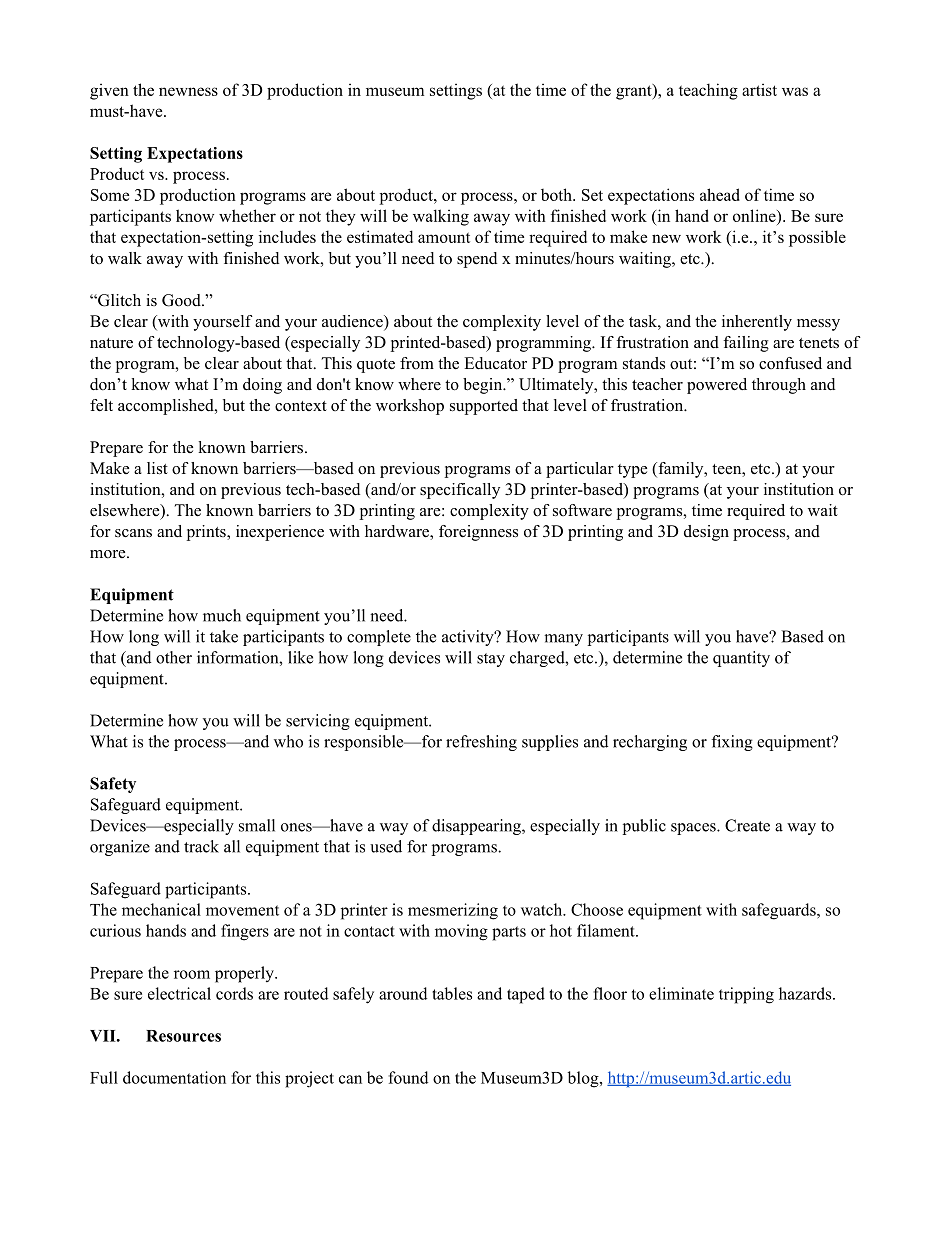 Image resolution: width=952 pixels, height=1233 pixels. What do you see at coordinates (188, 91) in the page?
I see `newness` at bounding box center [188, 91].
